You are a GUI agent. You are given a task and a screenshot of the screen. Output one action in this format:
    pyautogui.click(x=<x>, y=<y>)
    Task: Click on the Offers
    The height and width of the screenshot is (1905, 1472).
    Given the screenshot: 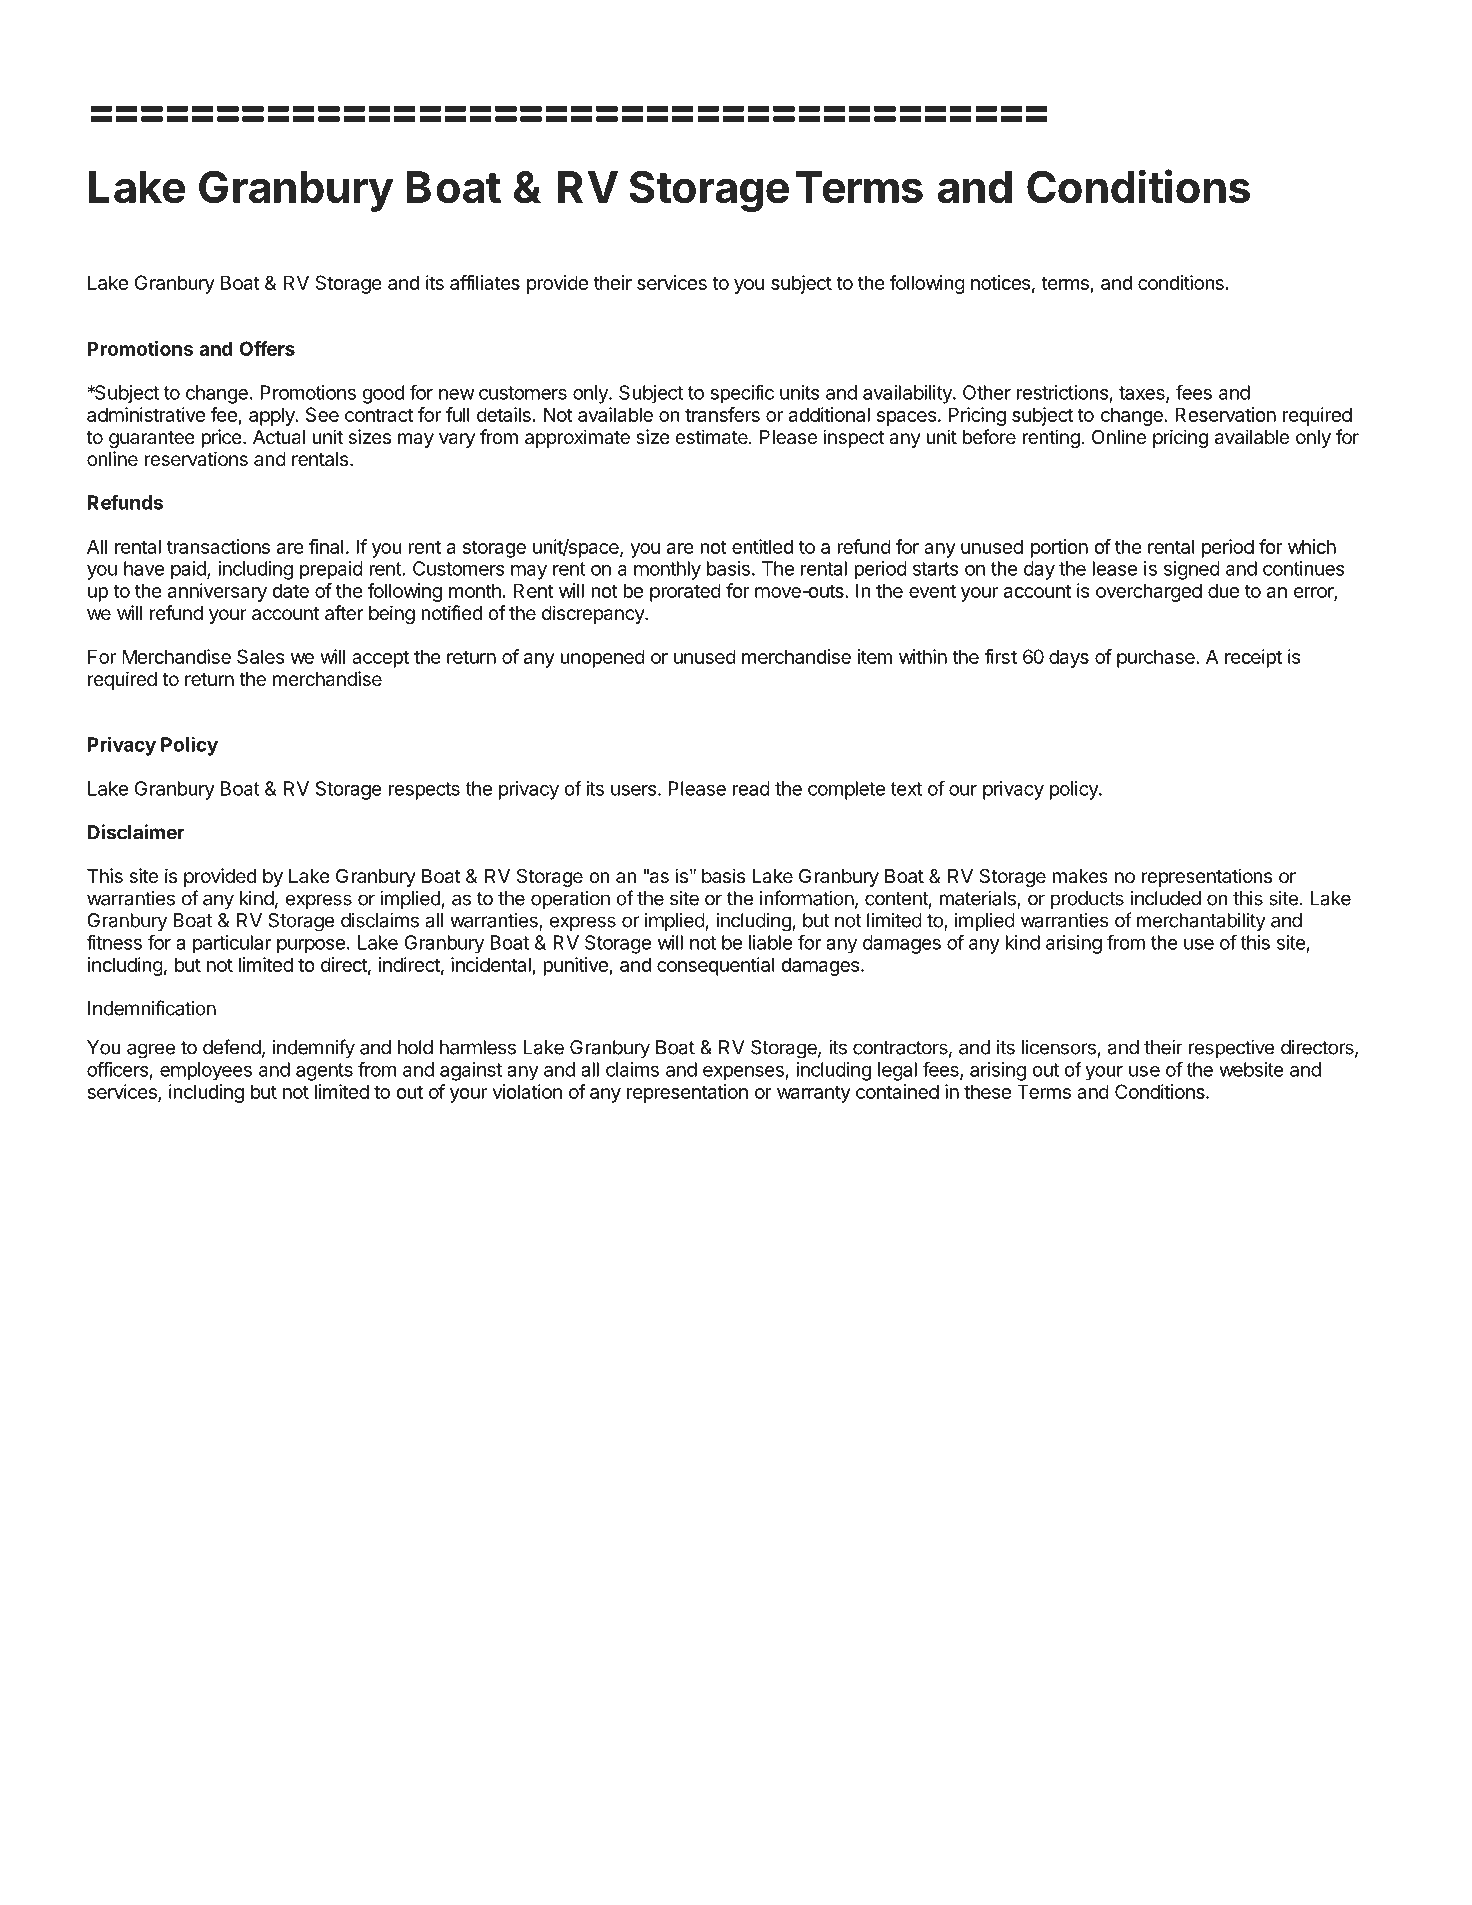 What is the action you would take?
    pyautogui.click(x=267, y=348)
